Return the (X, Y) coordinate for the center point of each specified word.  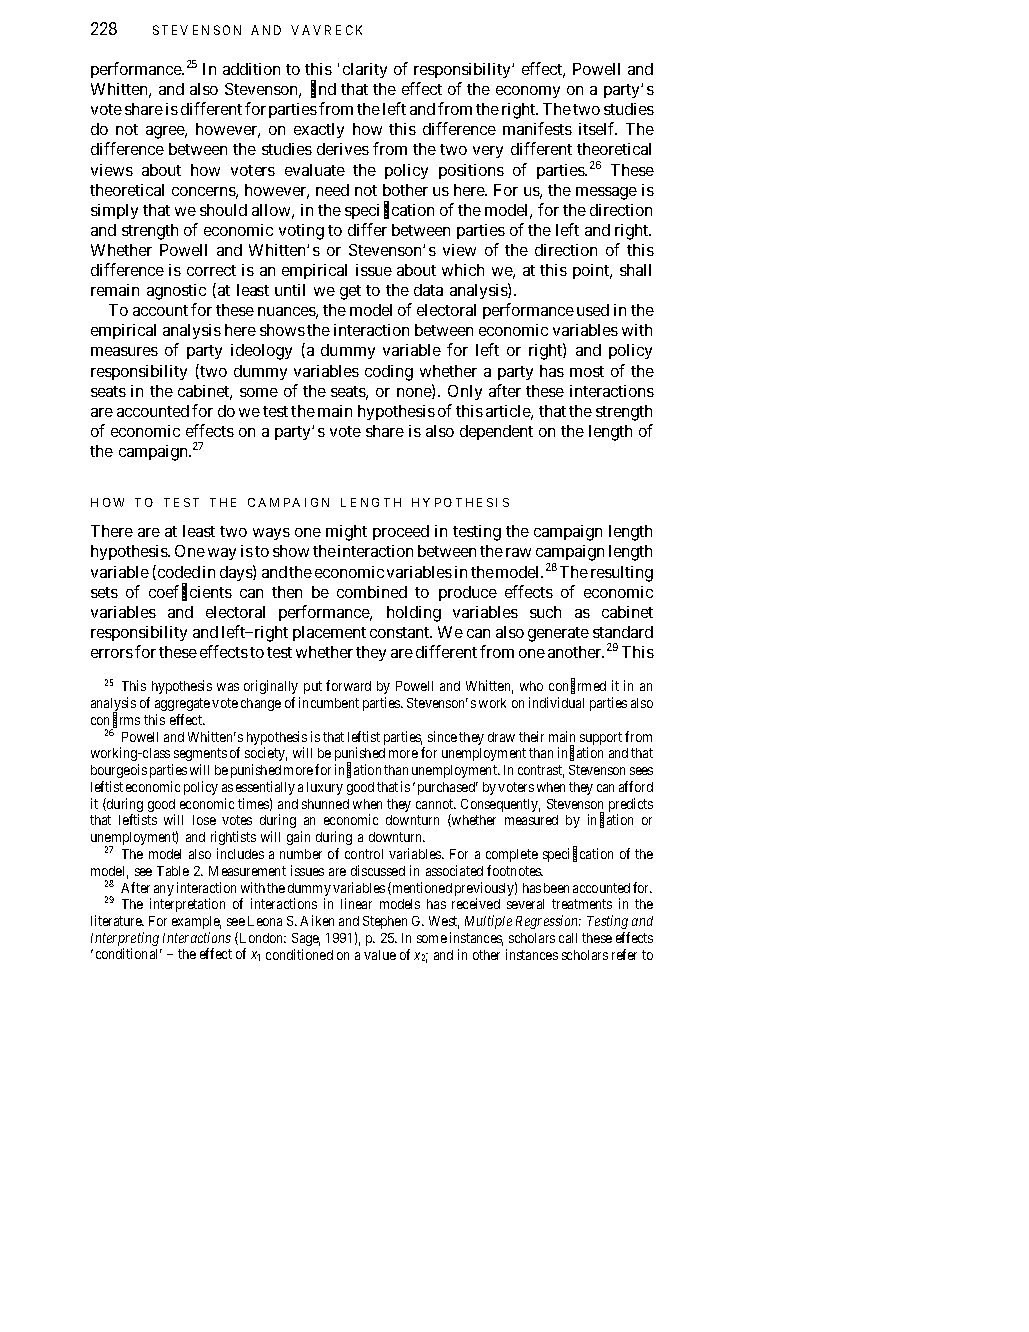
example (196, 922)
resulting (622, 574)
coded (177, 572)
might (346, 533)
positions (471, 171)
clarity (365, 70)
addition (251, 69)
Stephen (385, 922)
